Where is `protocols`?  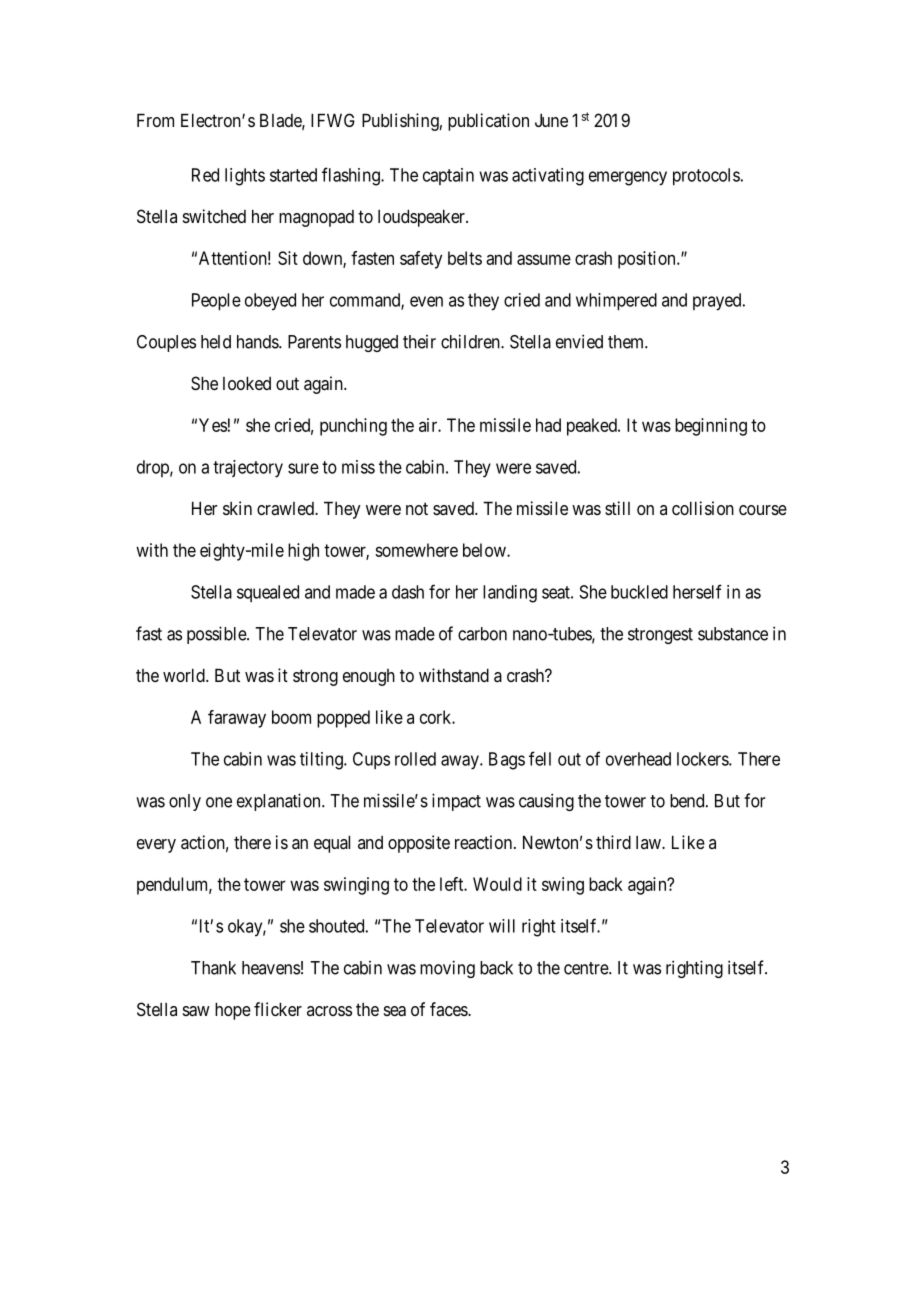 protocols is located at coordinates (706, 177).
